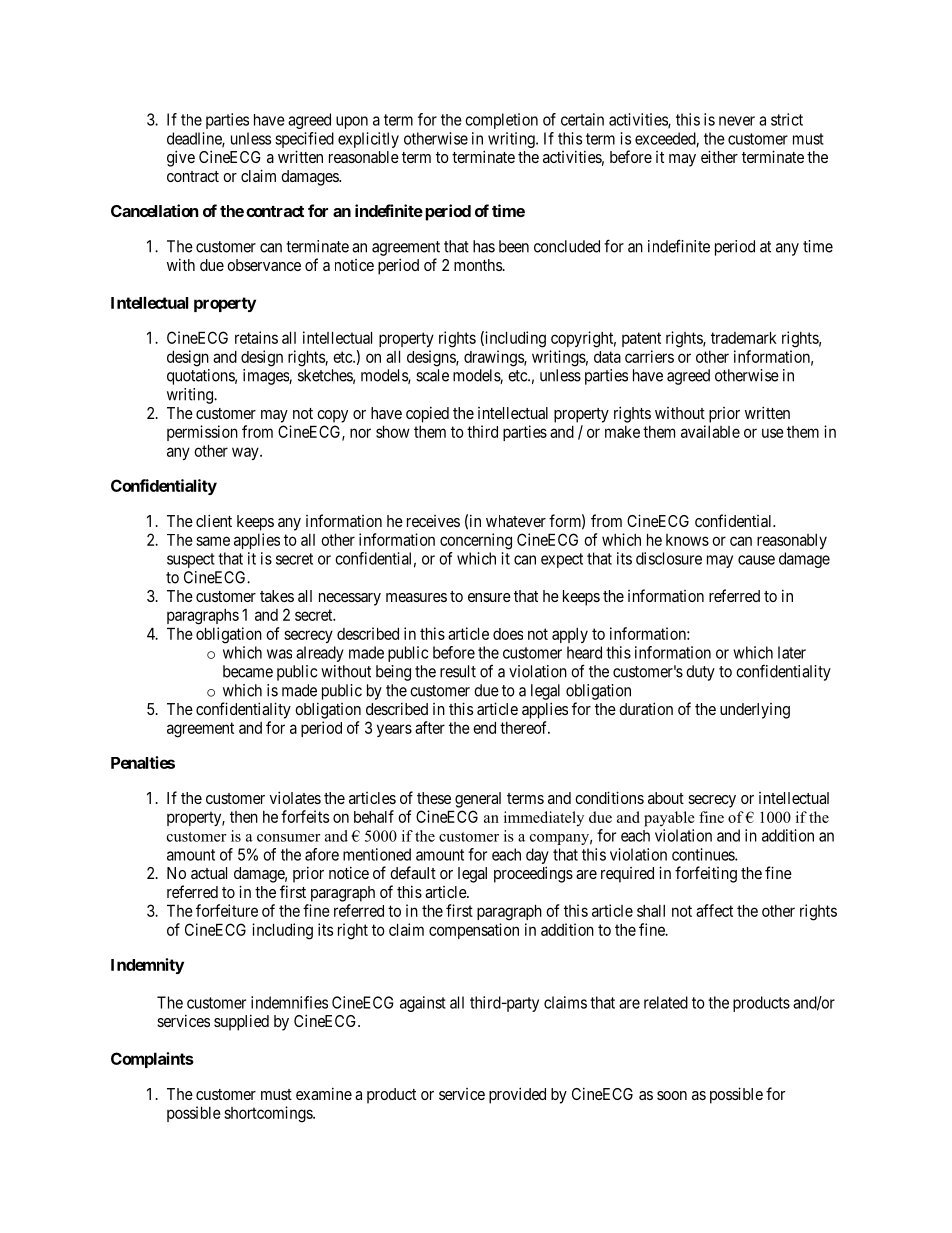 The width and height of the screenshot is (952, 1233). Describe the element at coordinates (244, 817) in the screenshot. I see `then` at that location.
